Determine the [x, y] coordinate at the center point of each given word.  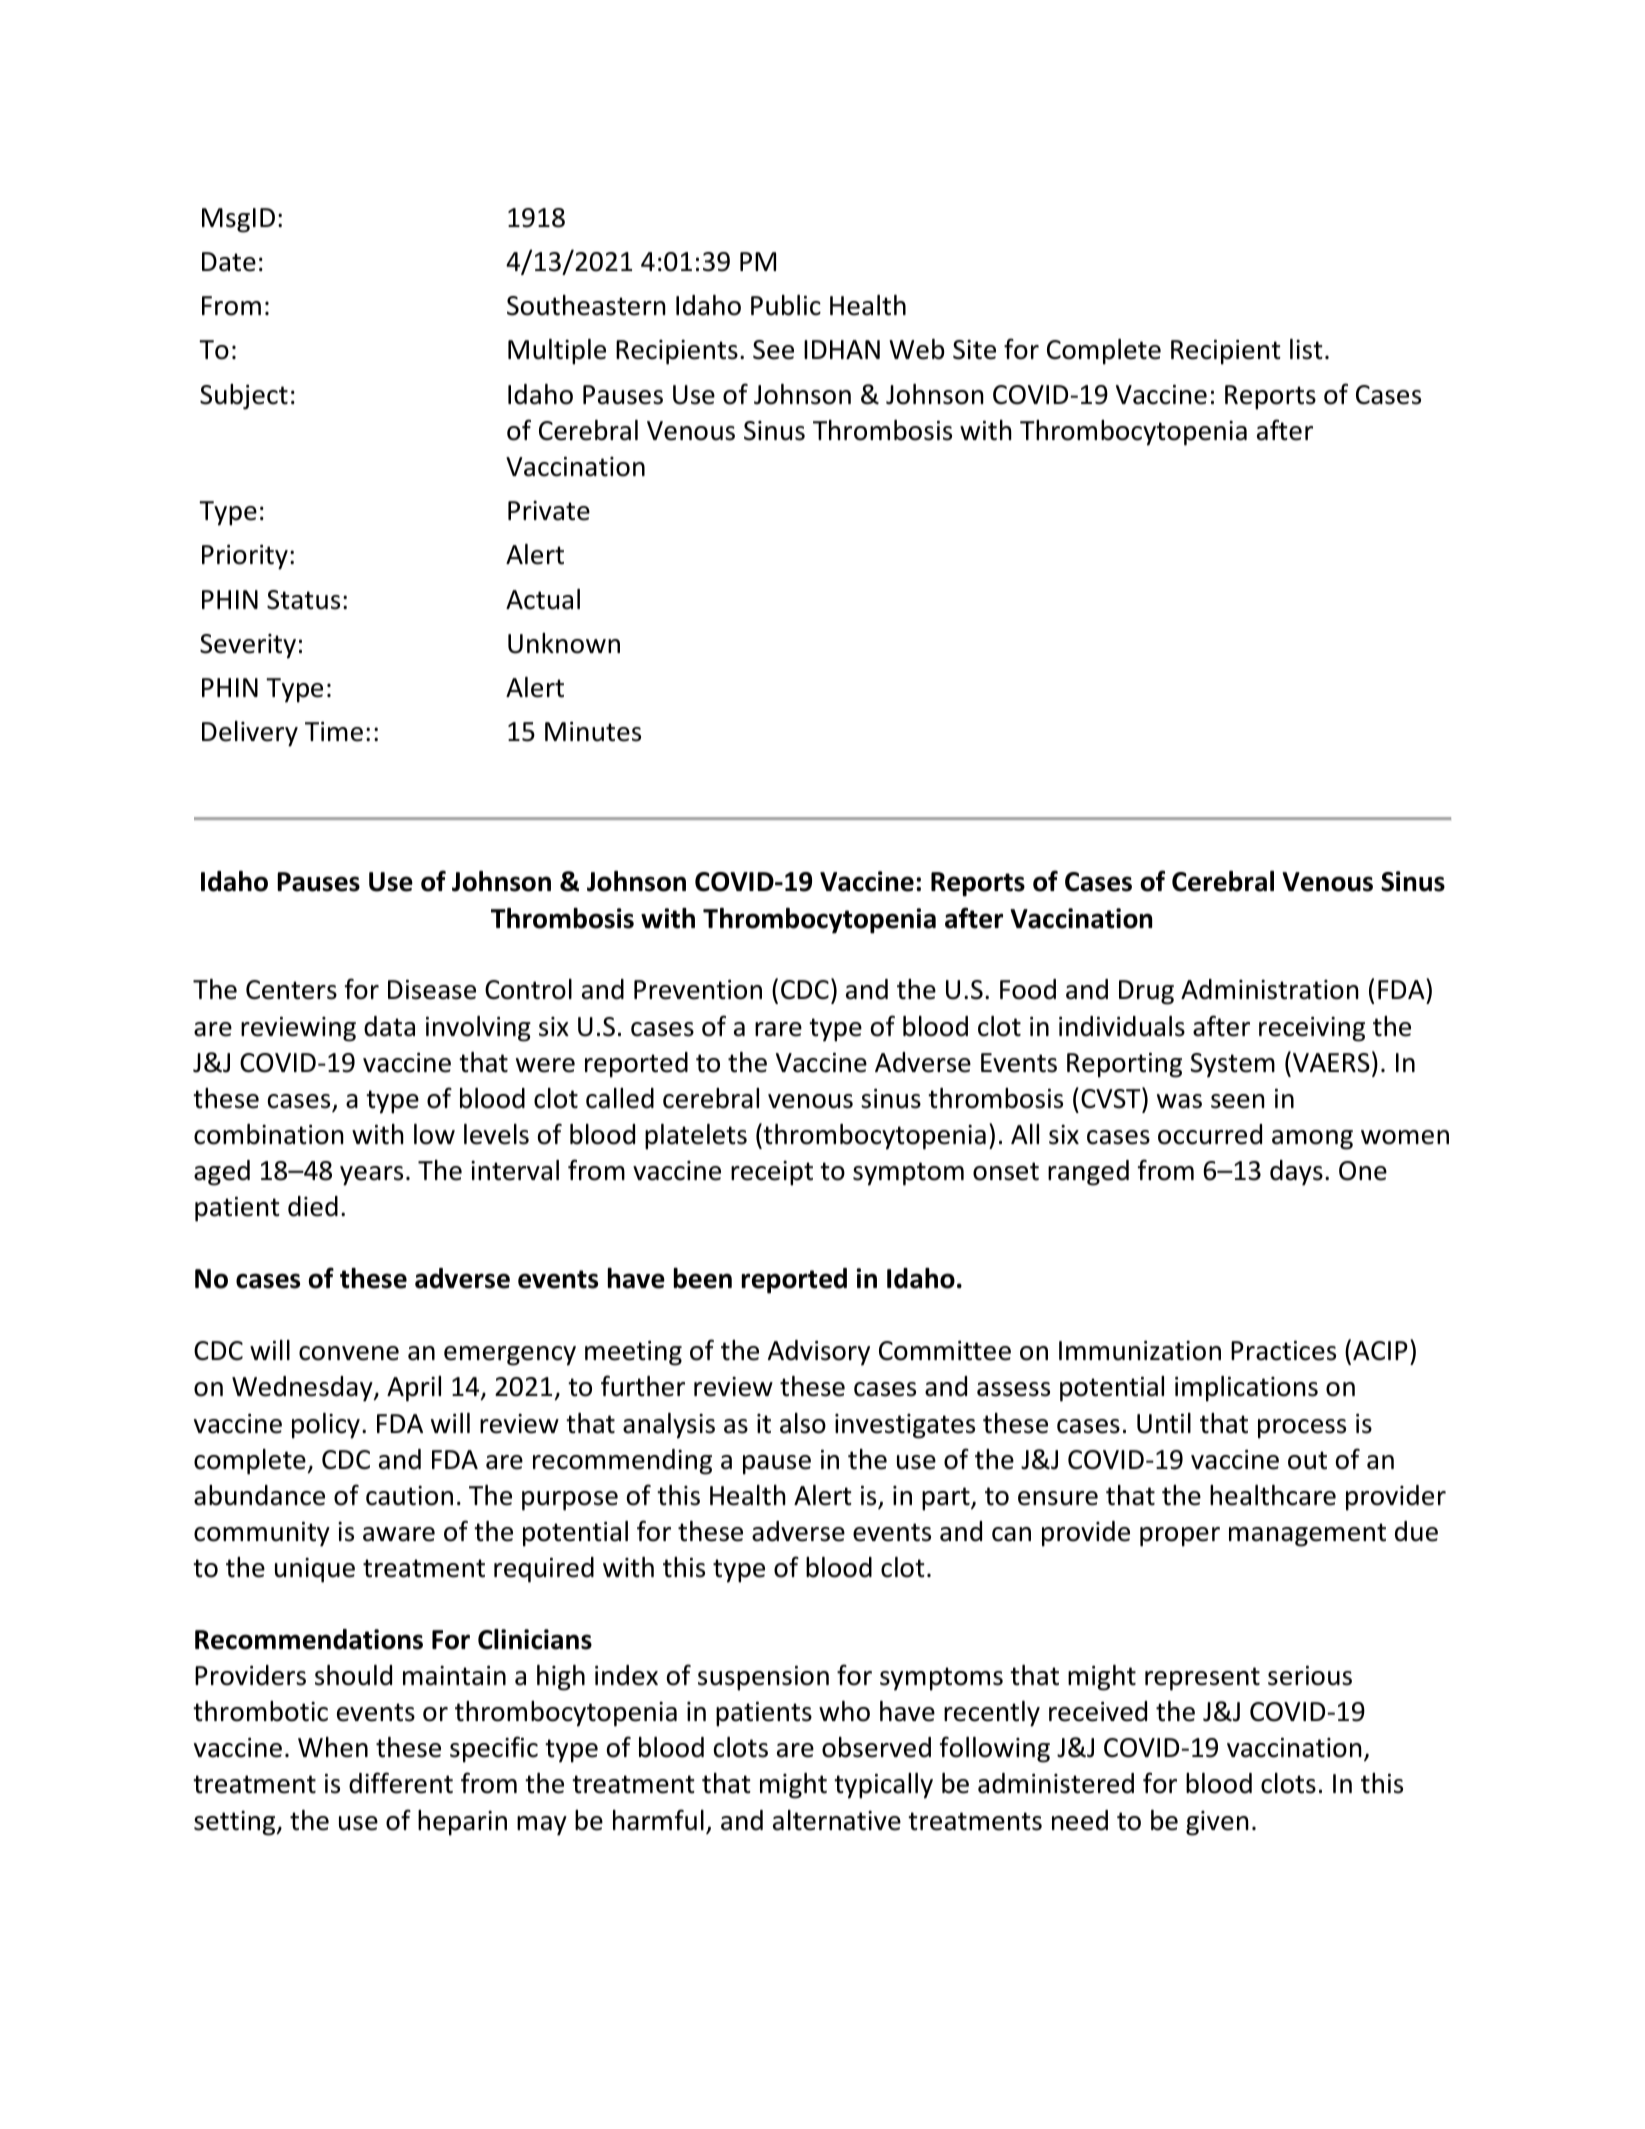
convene [349, 1353]
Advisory [819, 1353]
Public [786, 305]
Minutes [593, 731]
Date [229, 262]
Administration [1270, 989]
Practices [1283, 1350]
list [1306, 349]
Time [334, 731]
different [401, 1783]
